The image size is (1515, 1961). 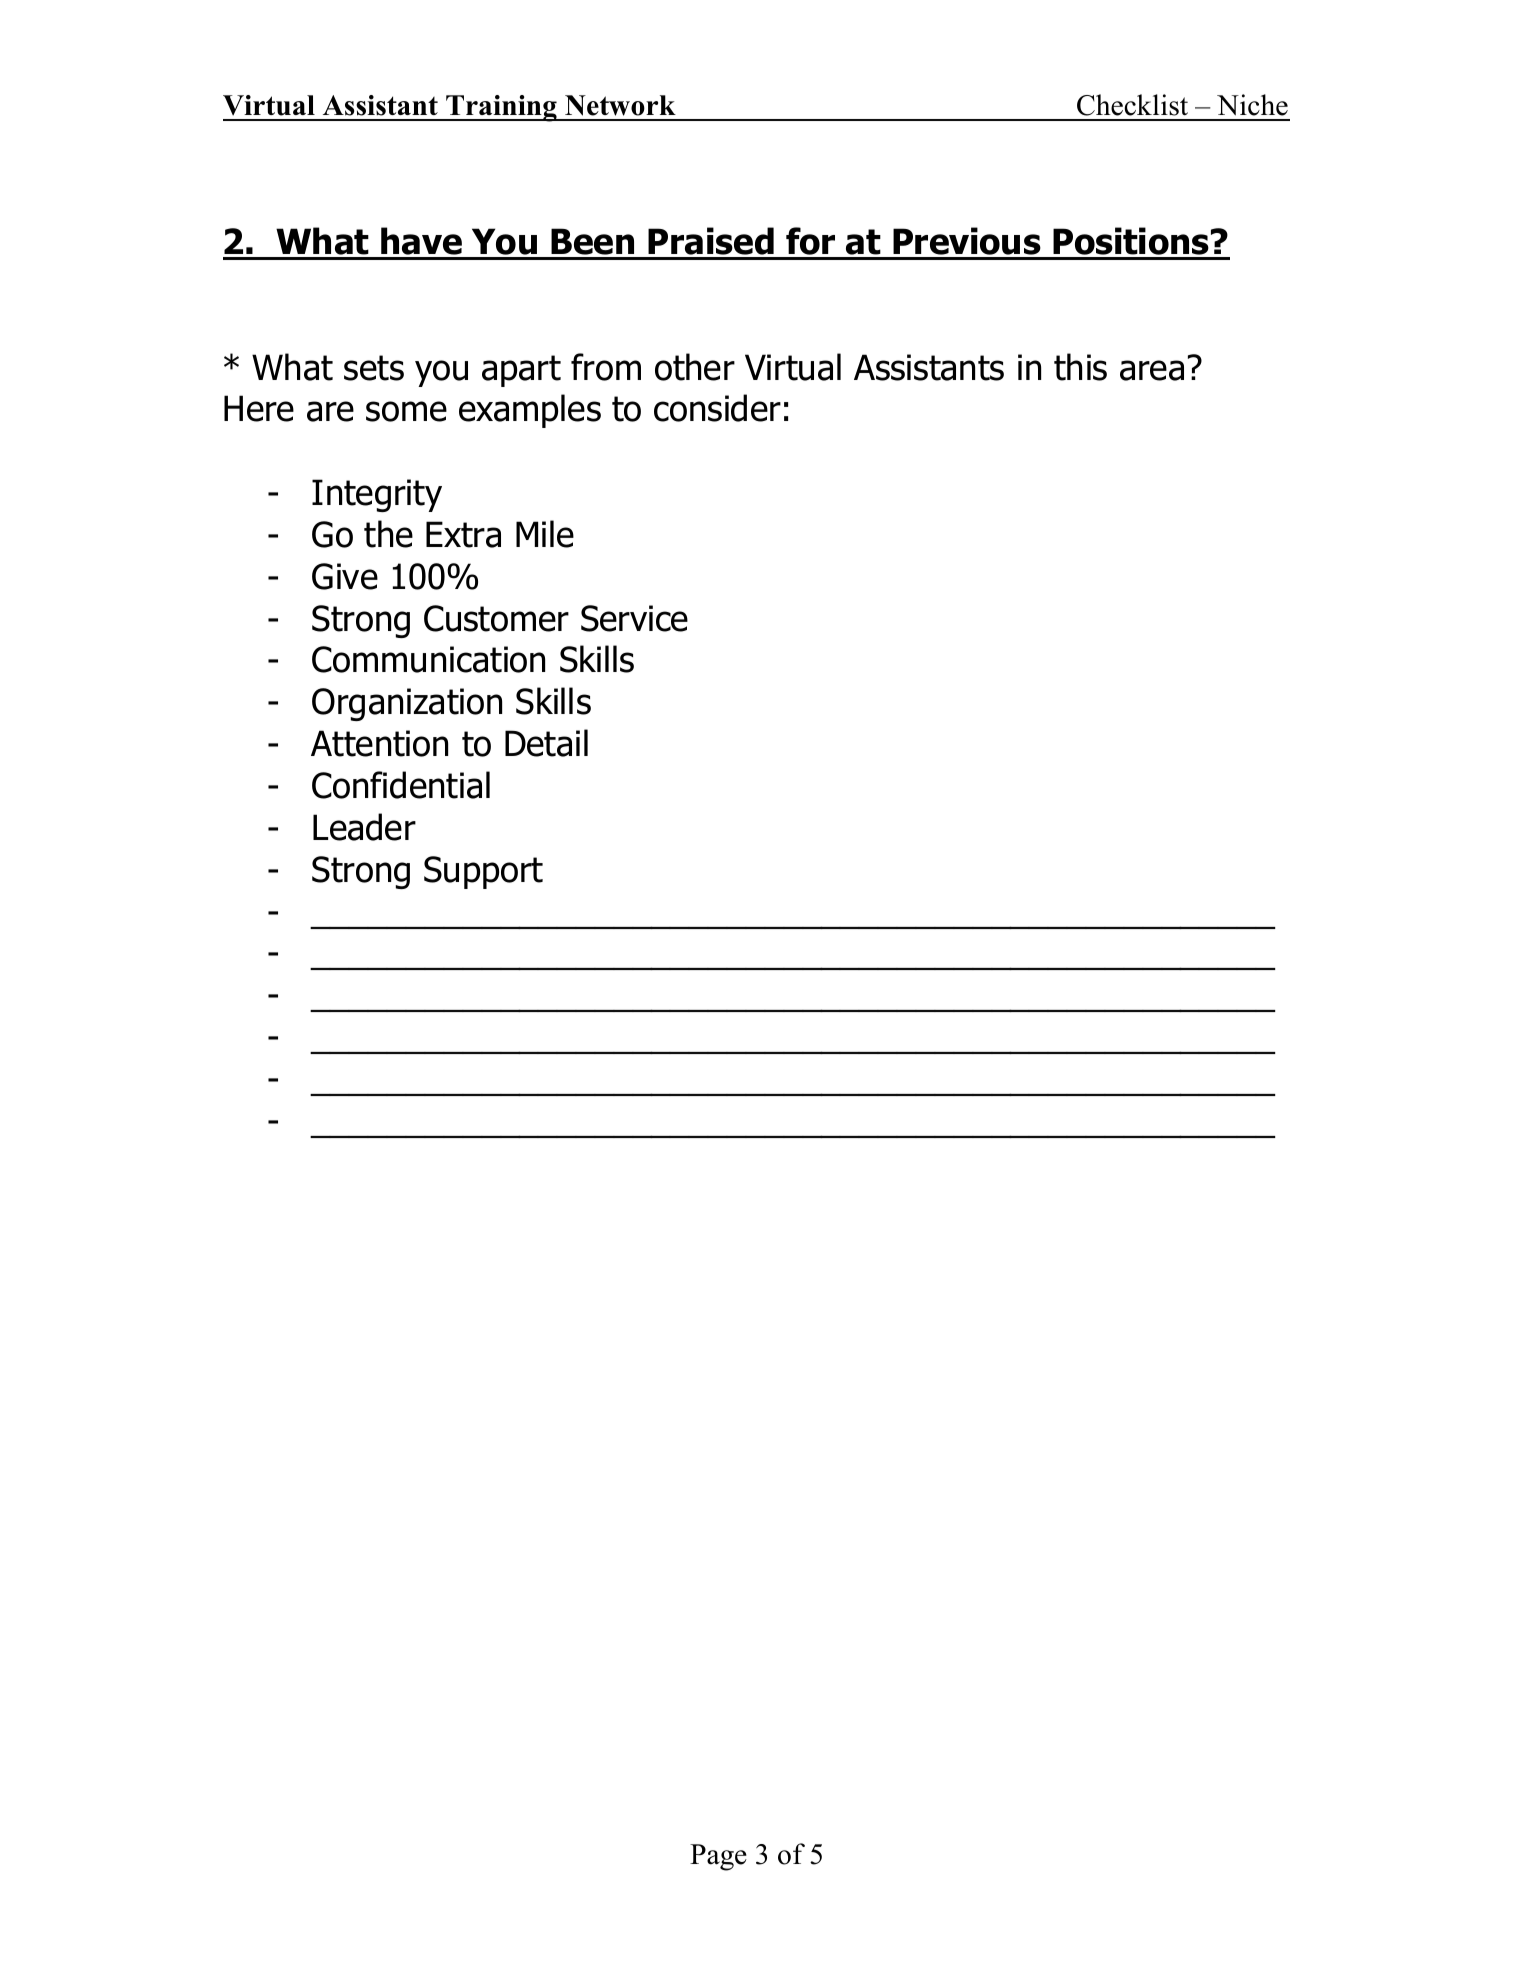 What do you see at coordinates (546, 743) in the document?
I see `Detail` at bounding box center [546, 743].
